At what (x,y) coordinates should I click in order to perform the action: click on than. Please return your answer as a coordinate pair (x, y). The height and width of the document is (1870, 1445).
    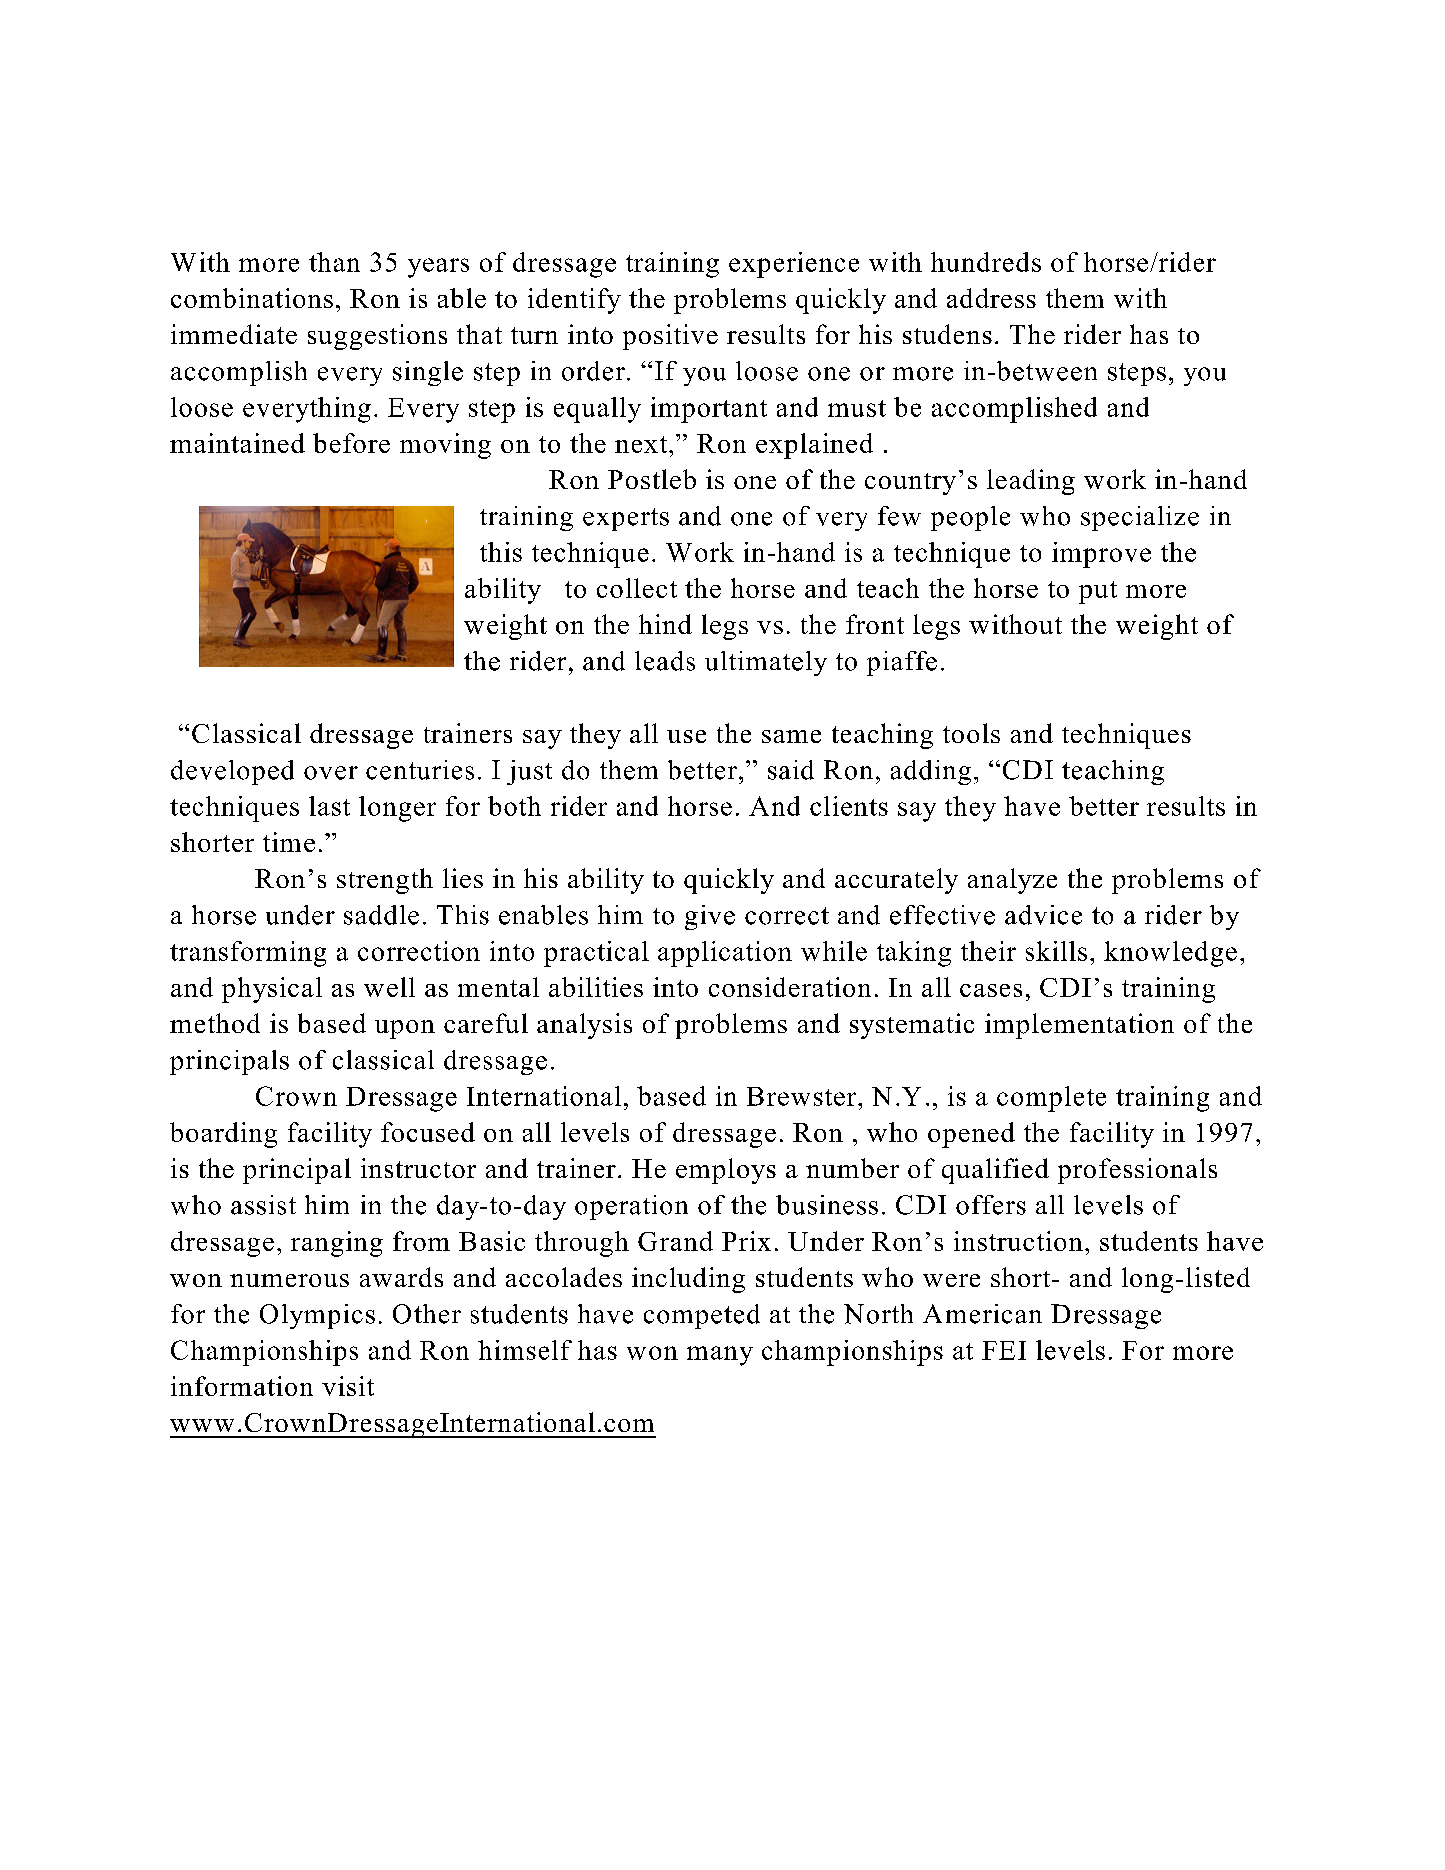
    Looking at the image, I should click on (334, 262).
